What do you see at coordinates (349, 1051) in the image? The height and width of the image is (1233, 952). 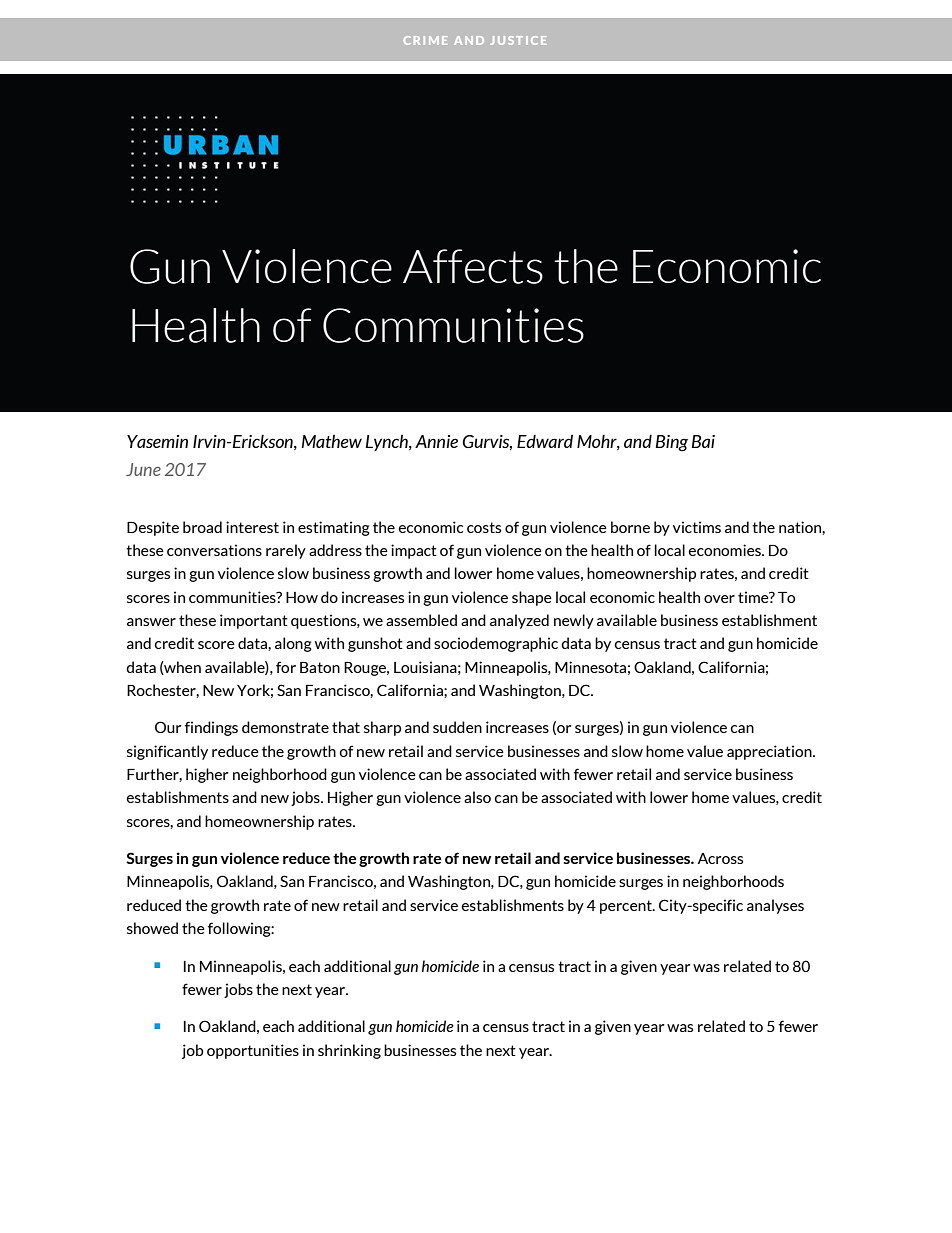 I see `shrinking` at bounding box center [349, 1051].
